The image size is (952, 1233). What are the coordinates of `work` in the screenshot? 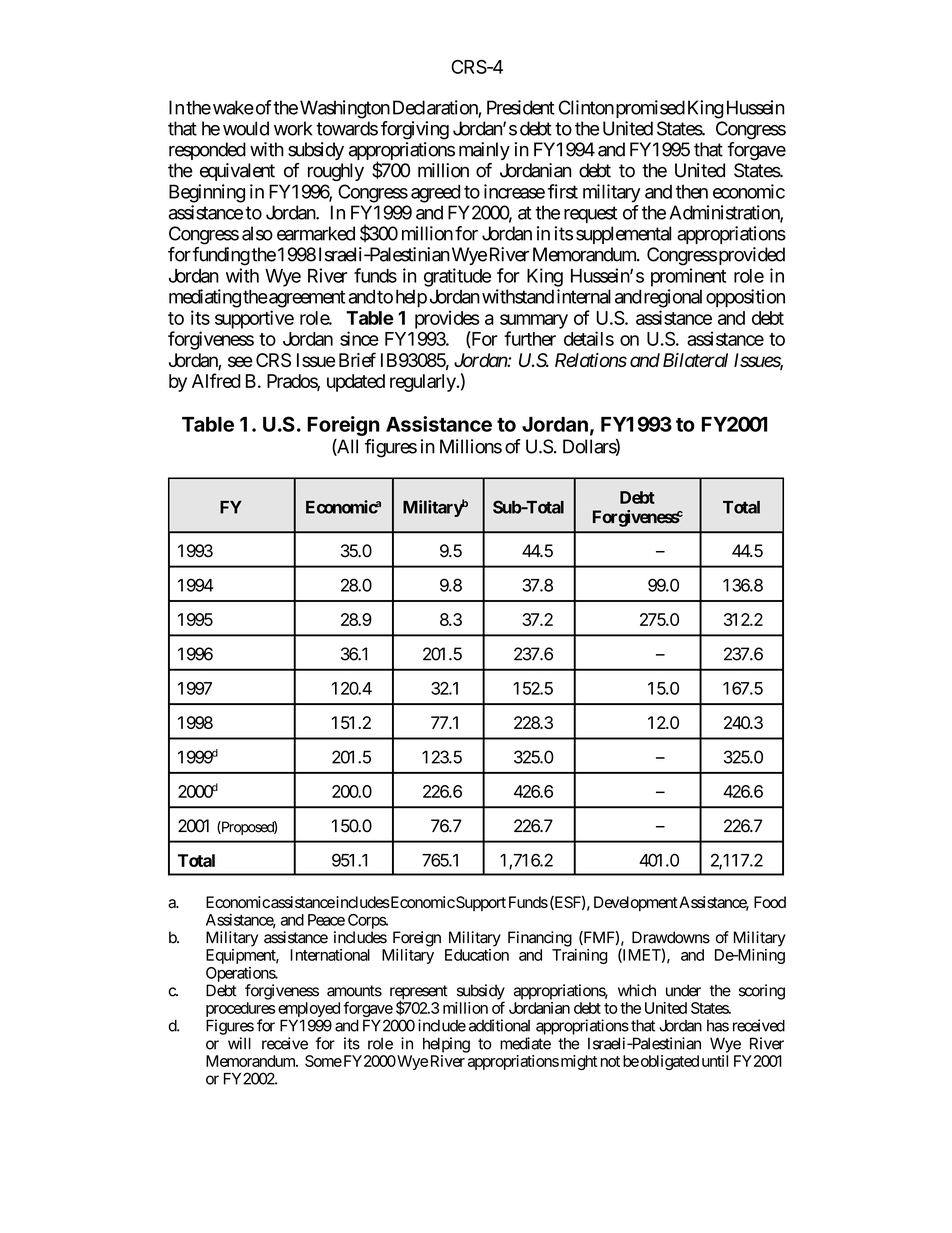 It's located at (293, 128).
